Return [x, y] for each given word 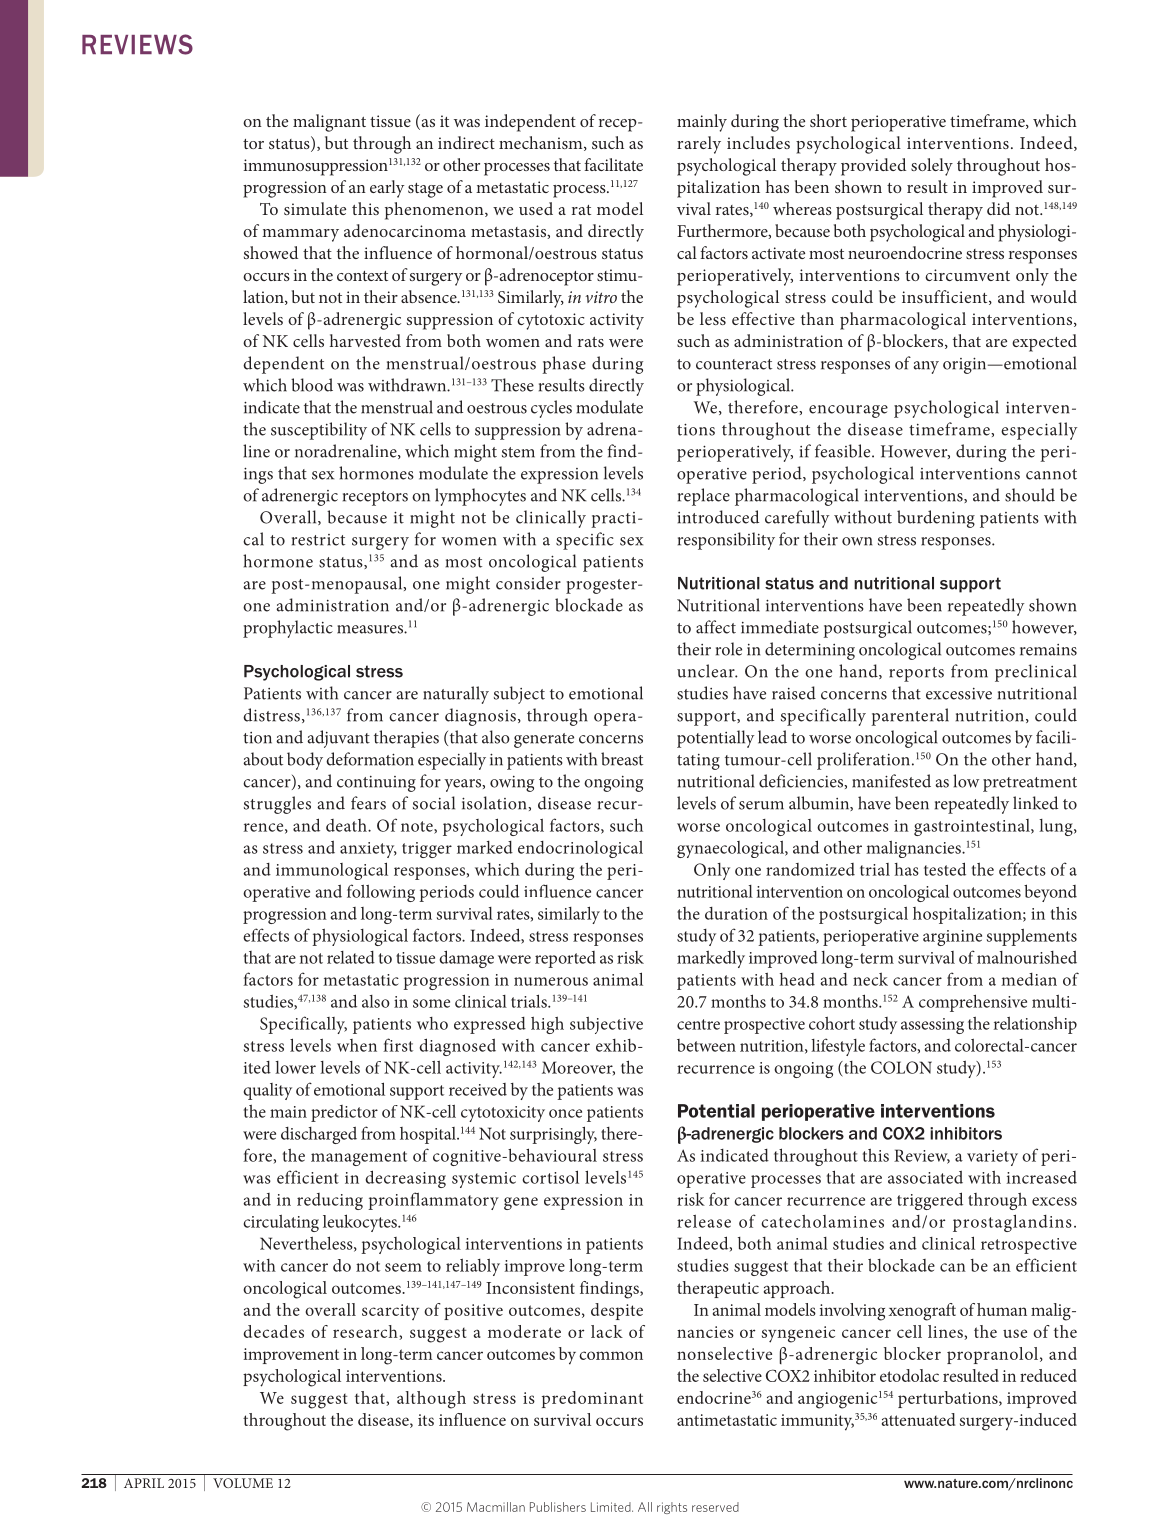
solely [932, 167]
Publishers [558, 1507]
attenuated [918, 1419]
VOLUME [243, 1483]
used [536, 208]
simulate [315, 208]
